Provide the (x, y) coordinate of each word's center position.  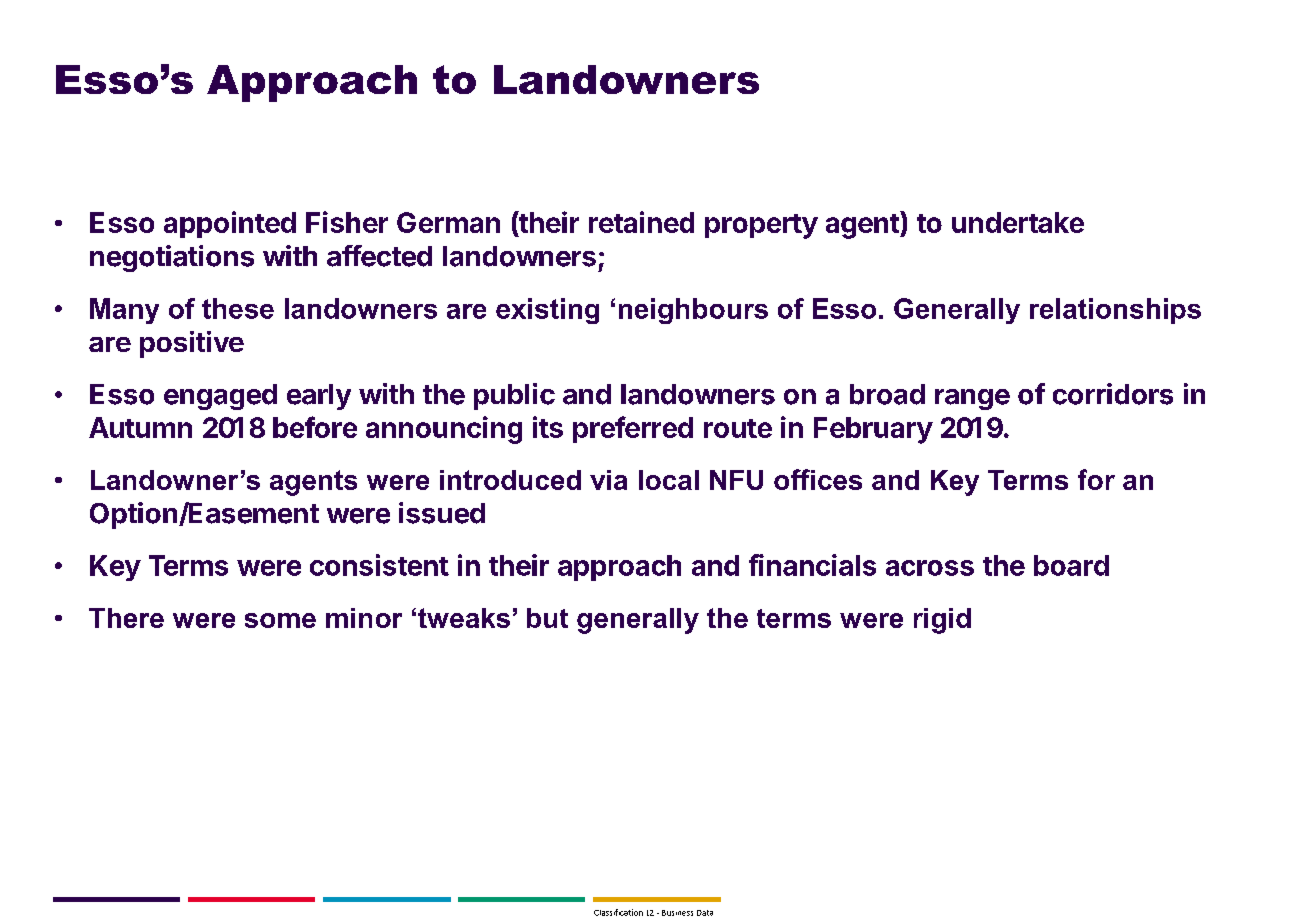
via (608, 480)
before (315, 427)
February (873, 430)
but (547, 618)
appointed (230, 224)
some (280, 620)
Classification (618, 912)
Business (677, 913)
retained (641, 222)
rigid (942, 621)
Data (705, 913)
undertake (1018, 222)
